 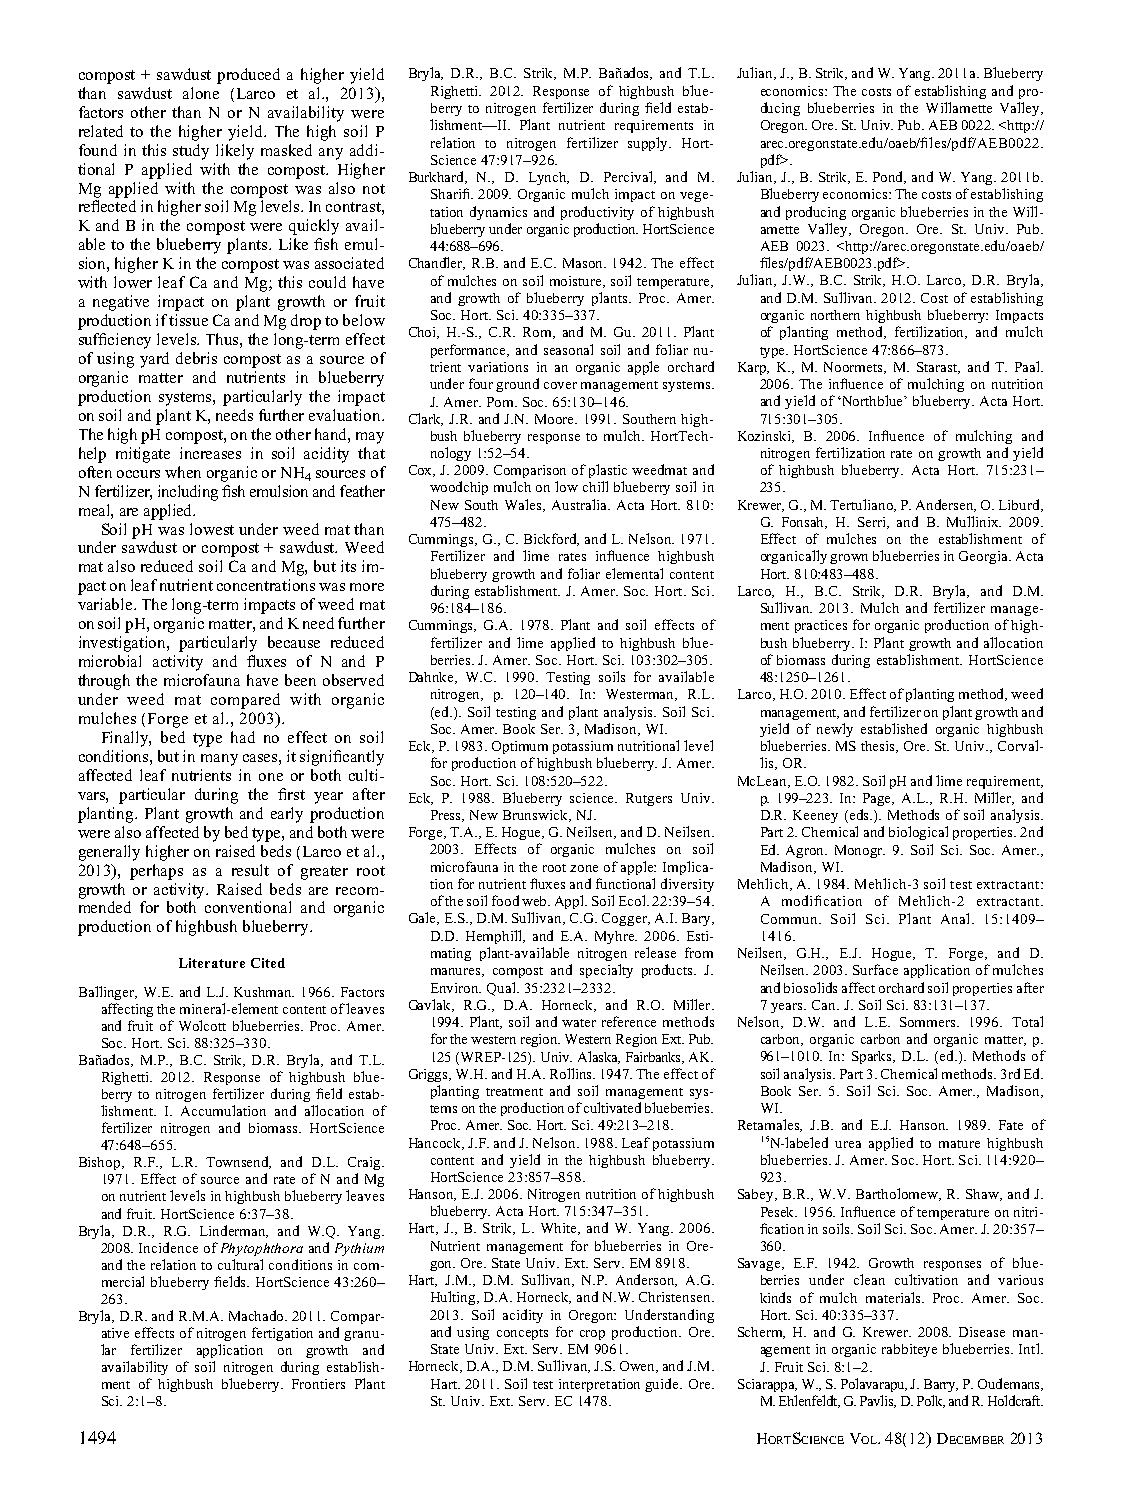 What do you see at coordinates (212, 529) in the document?
I see `lowest` at bounding box center [212, 529].
